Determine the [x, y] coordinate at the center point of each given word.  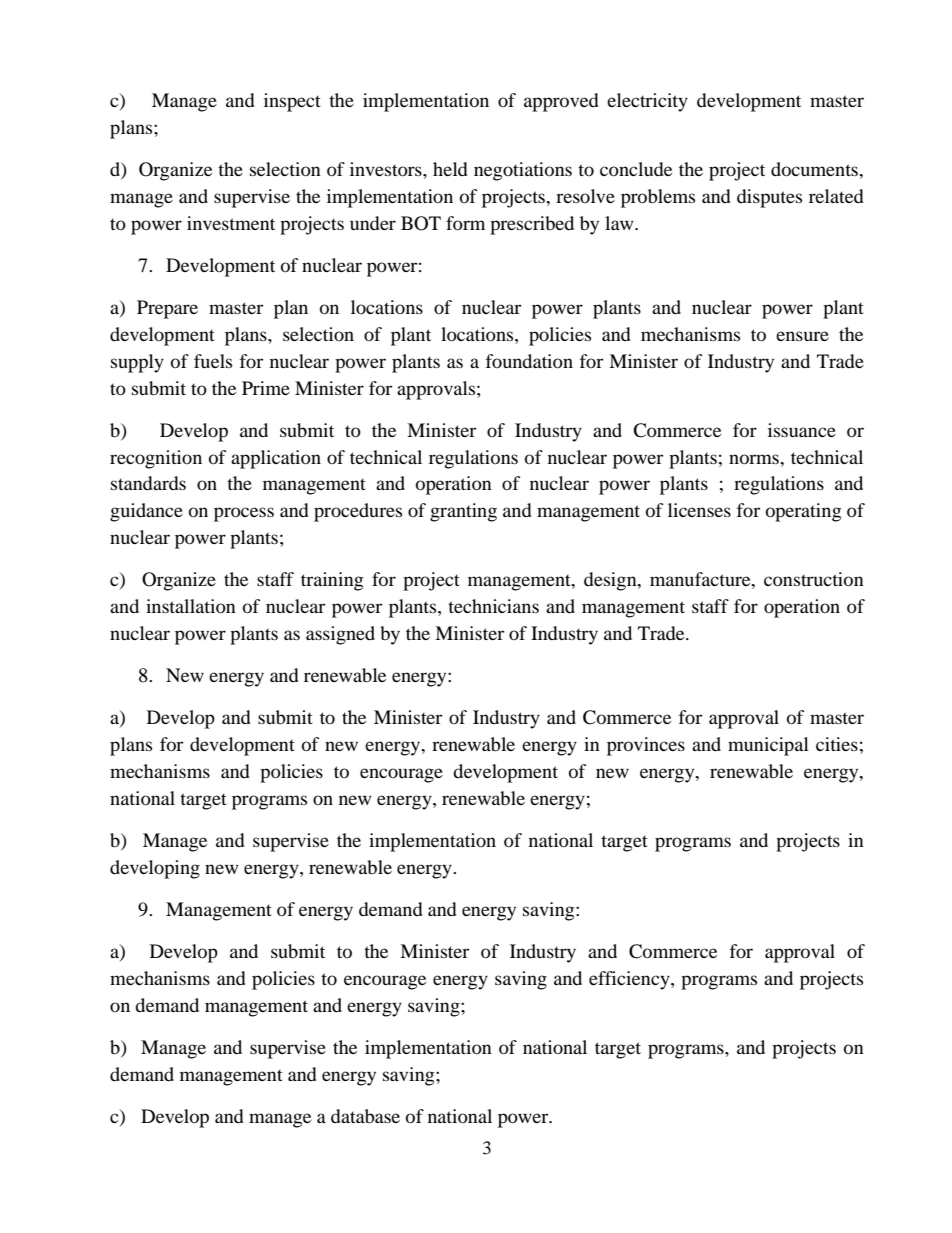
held [450, 169]
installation [191, 606]
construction [814, 579]
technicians [493, 606]
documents [815, 169]
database [365, 1116]
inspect [292, 102]
